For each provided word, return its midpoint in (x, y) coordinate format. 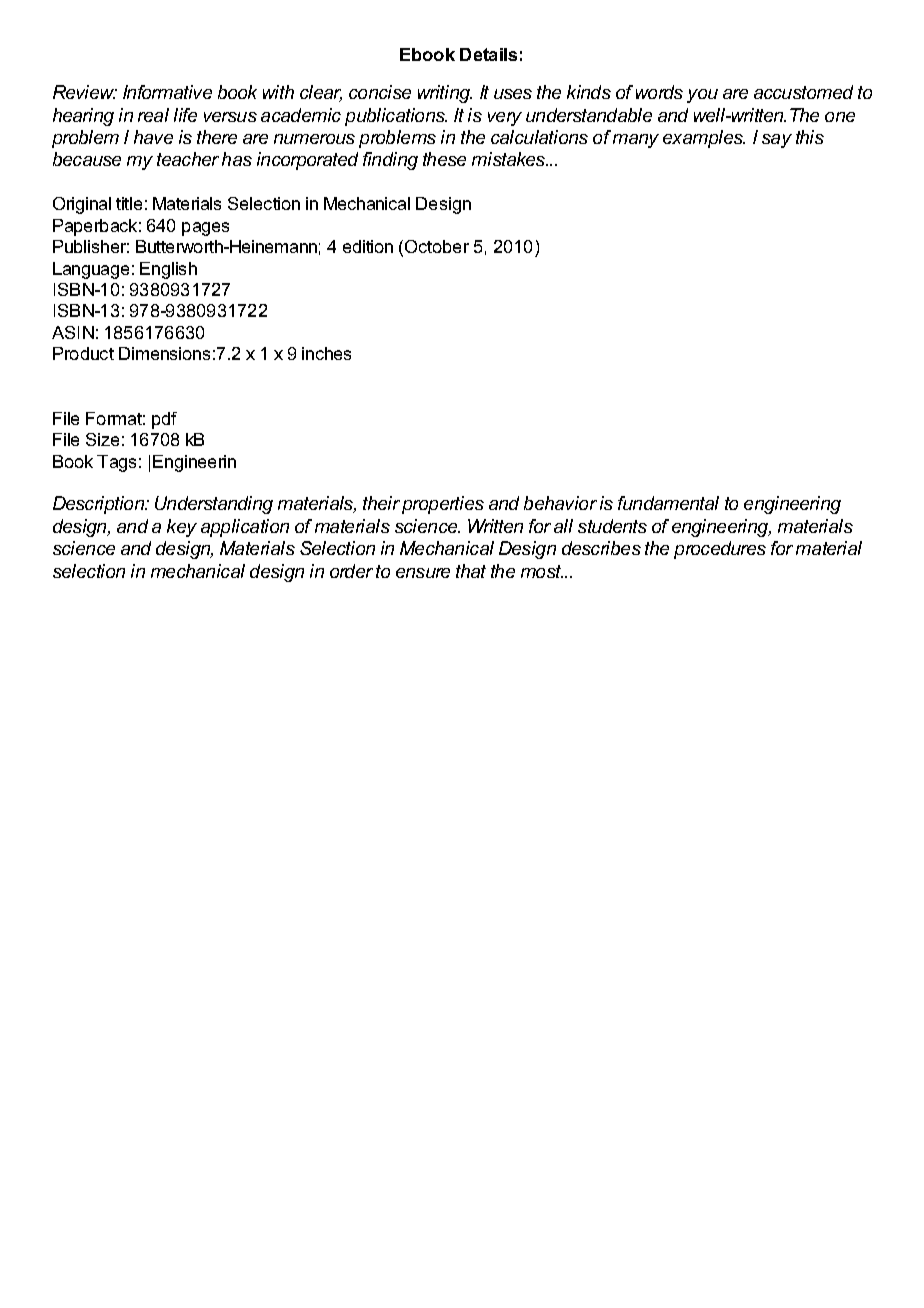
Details (488, 54)
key (182, 528)
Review (85, 92)
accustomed (803, 92)
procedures (720, 550)
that (471, 571)
